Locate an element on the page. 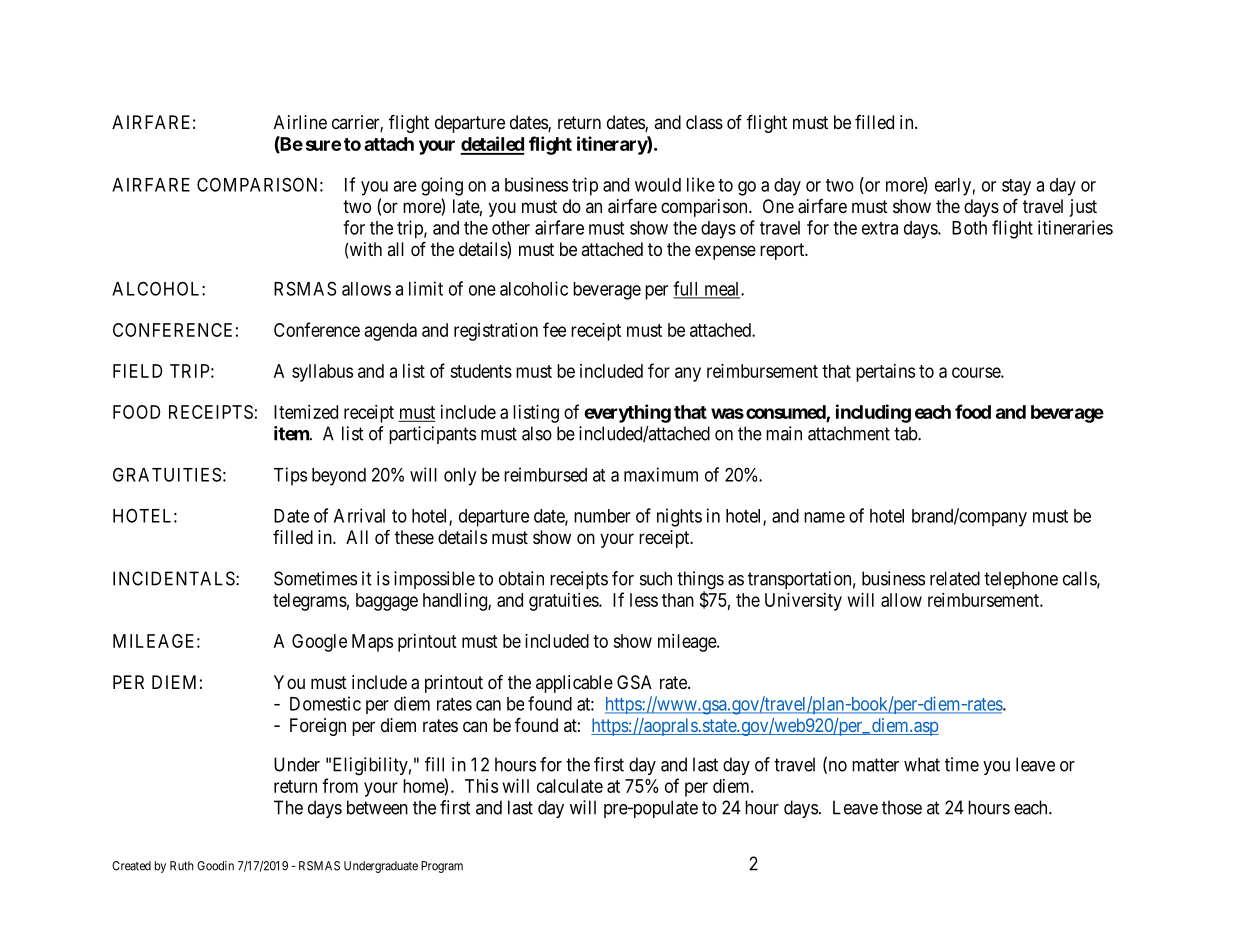  pertains is located at coordinates (885, 373).
